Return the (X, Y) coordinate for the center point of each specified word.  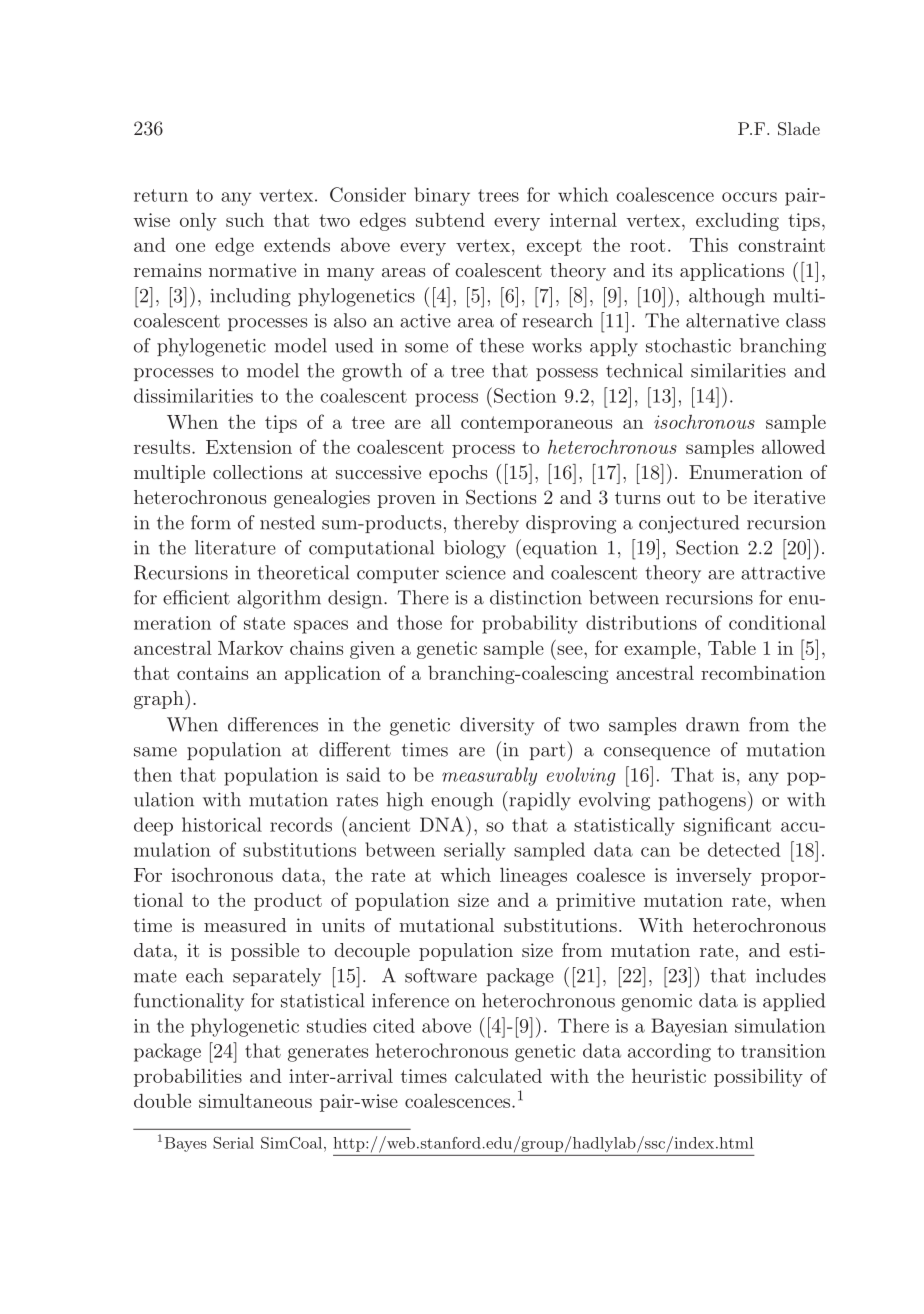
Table (732, 647)
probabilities (188, 1077)
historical (222, 824)
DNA (443, 824)
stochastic (688, 345)
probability (530, 624)
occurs (749, 197)
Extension (249, 447)
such (245, 220)
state (264, 623)
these (502, 345)
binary (442, 196)
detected (744, 849)
